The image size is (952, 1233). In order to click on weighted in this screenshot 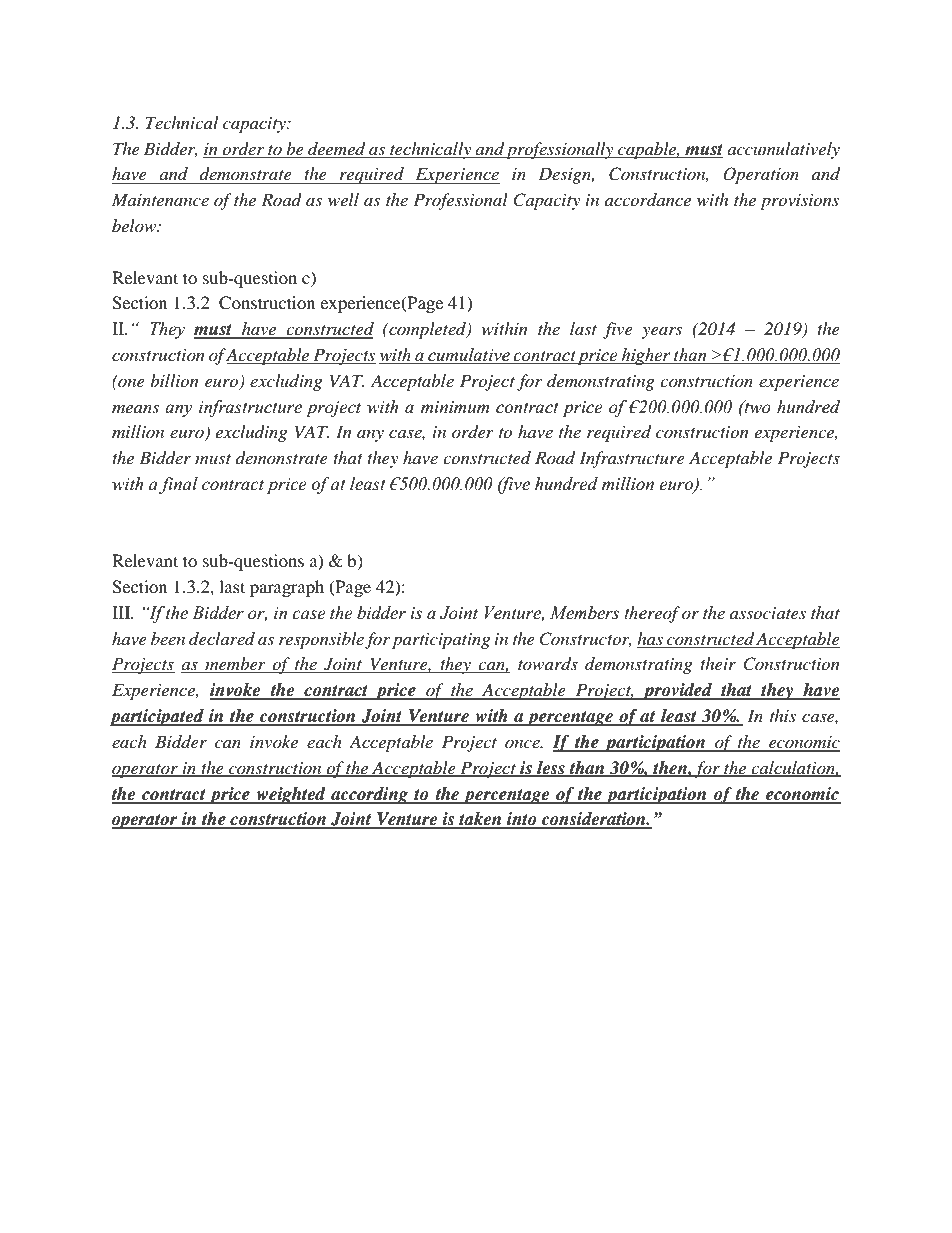, I will do `click(291, 795)`.
